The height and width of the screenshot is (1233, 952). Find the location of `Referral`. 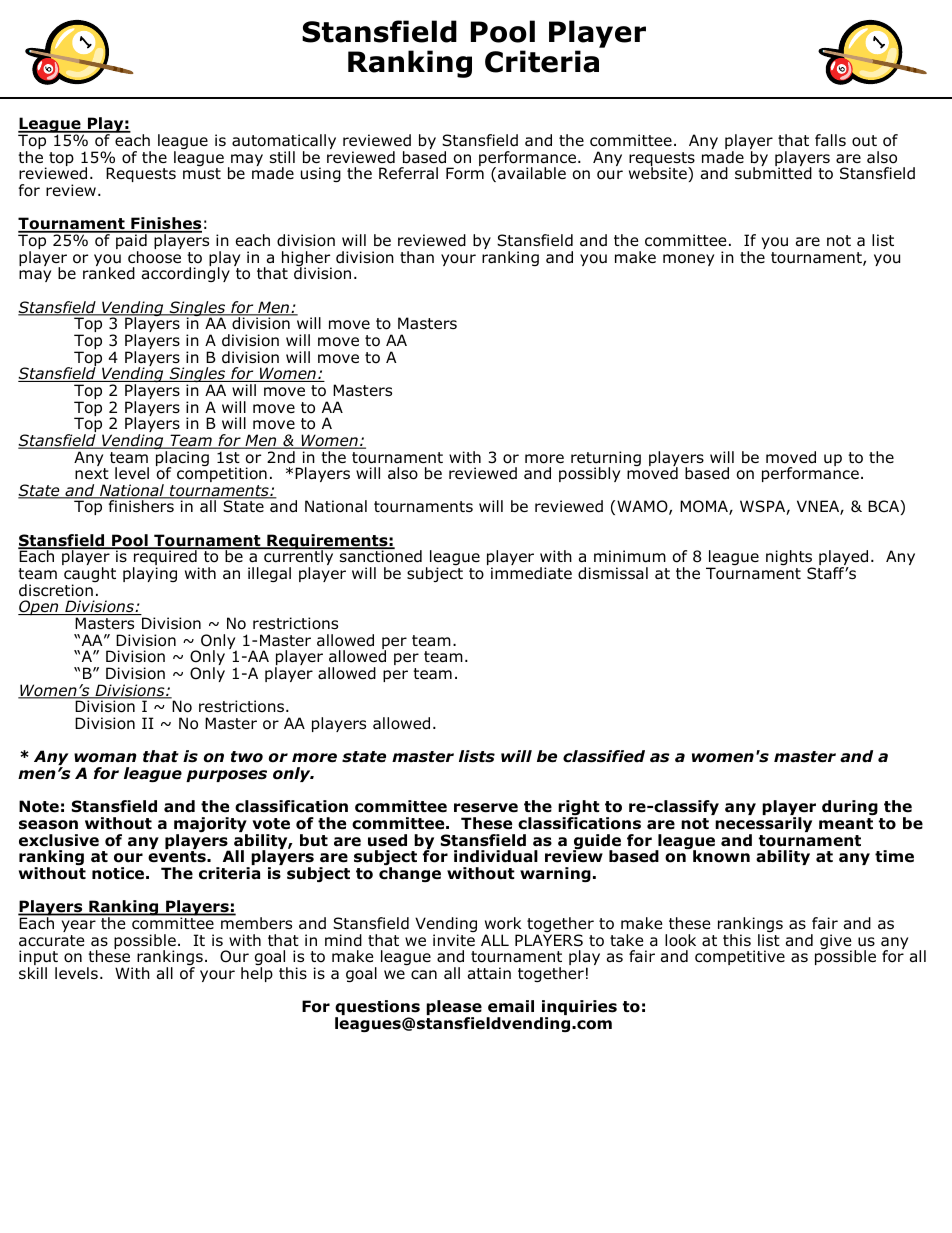

Referral is located at coordinates (408, 173).
